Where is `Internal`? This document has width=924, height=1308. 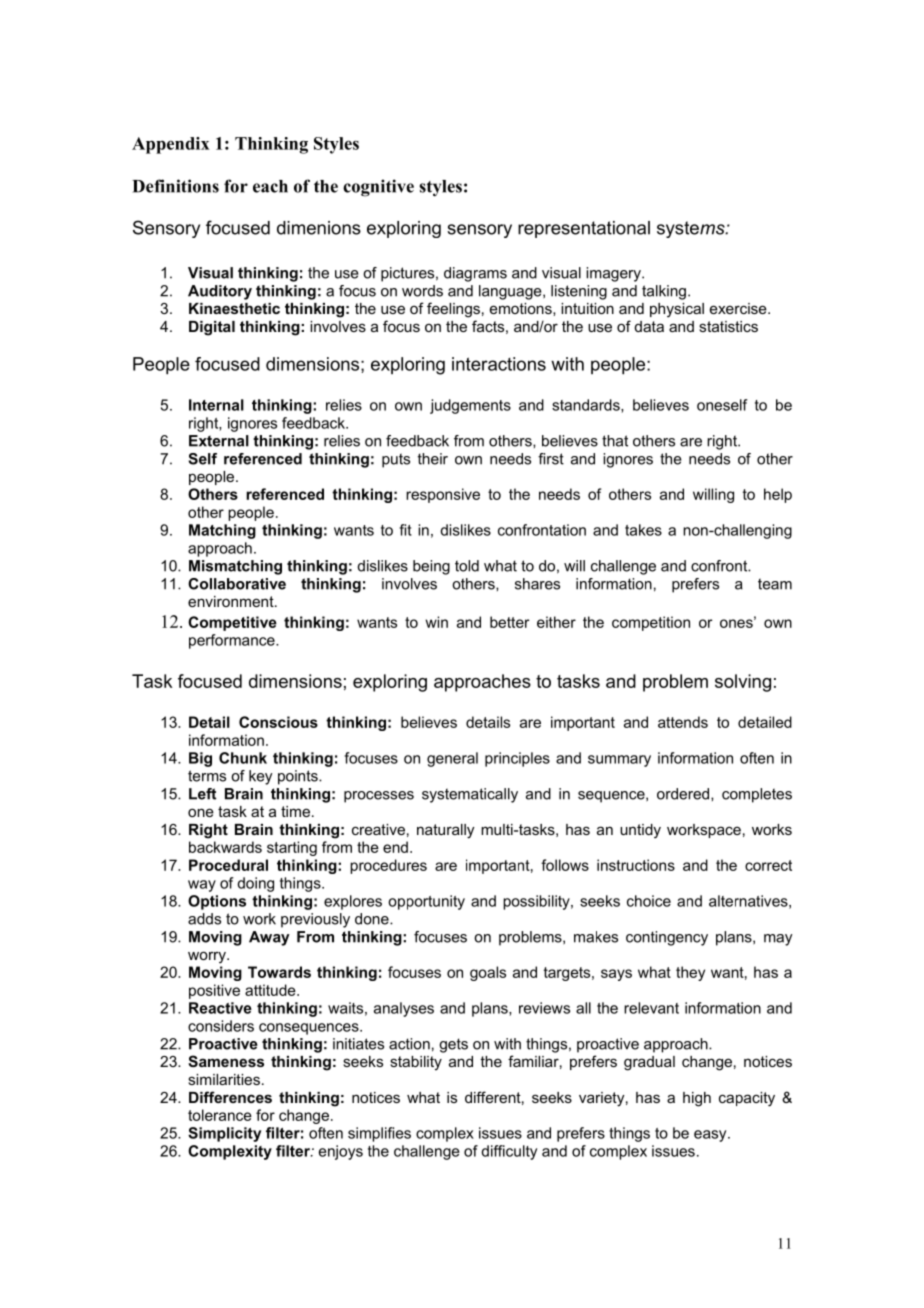
Internal is located at coordinates (216, 405).
